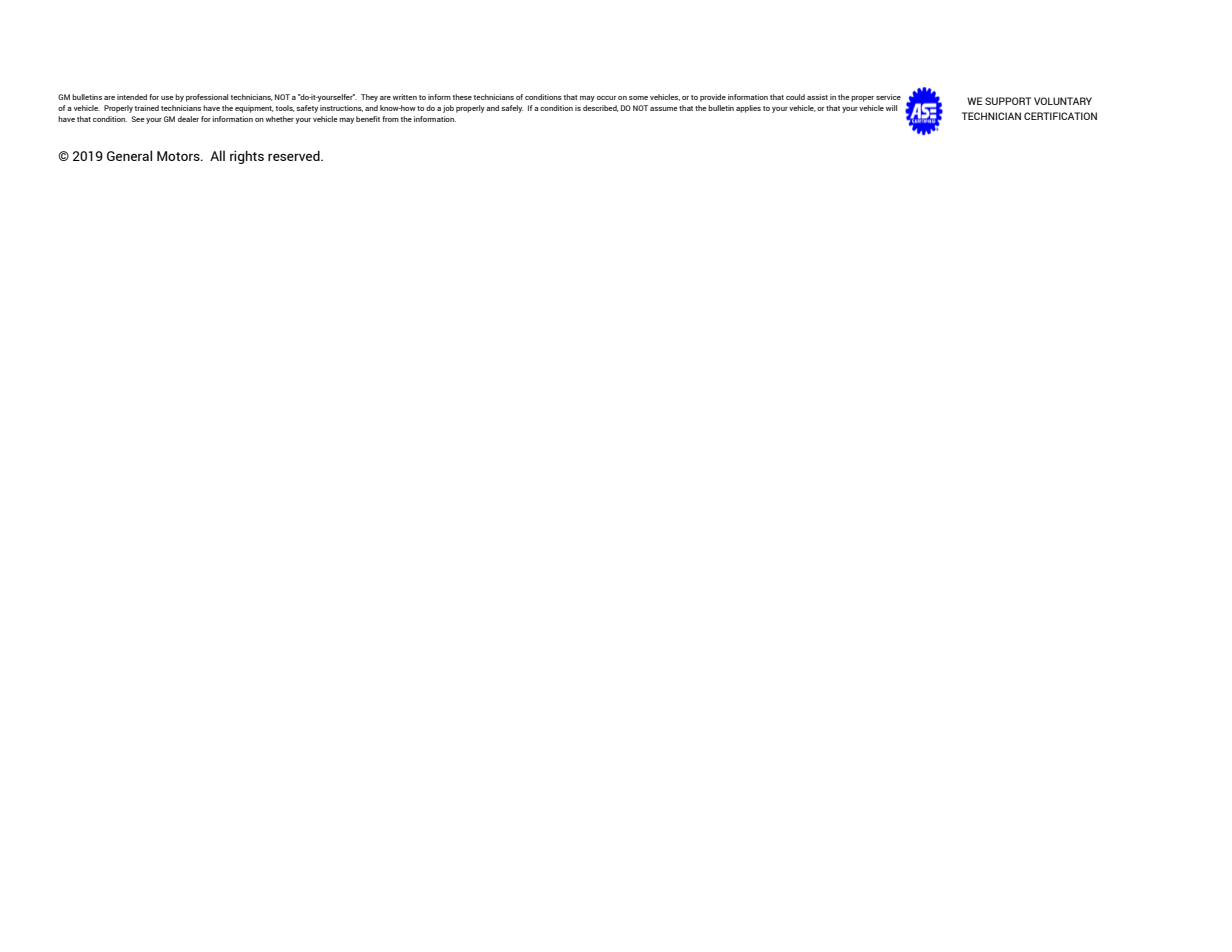 The width and height of the screenshot is (1232, 952). Describe the element at coordinates (606, 98) in the screenshot. I see `occur` at that location.
